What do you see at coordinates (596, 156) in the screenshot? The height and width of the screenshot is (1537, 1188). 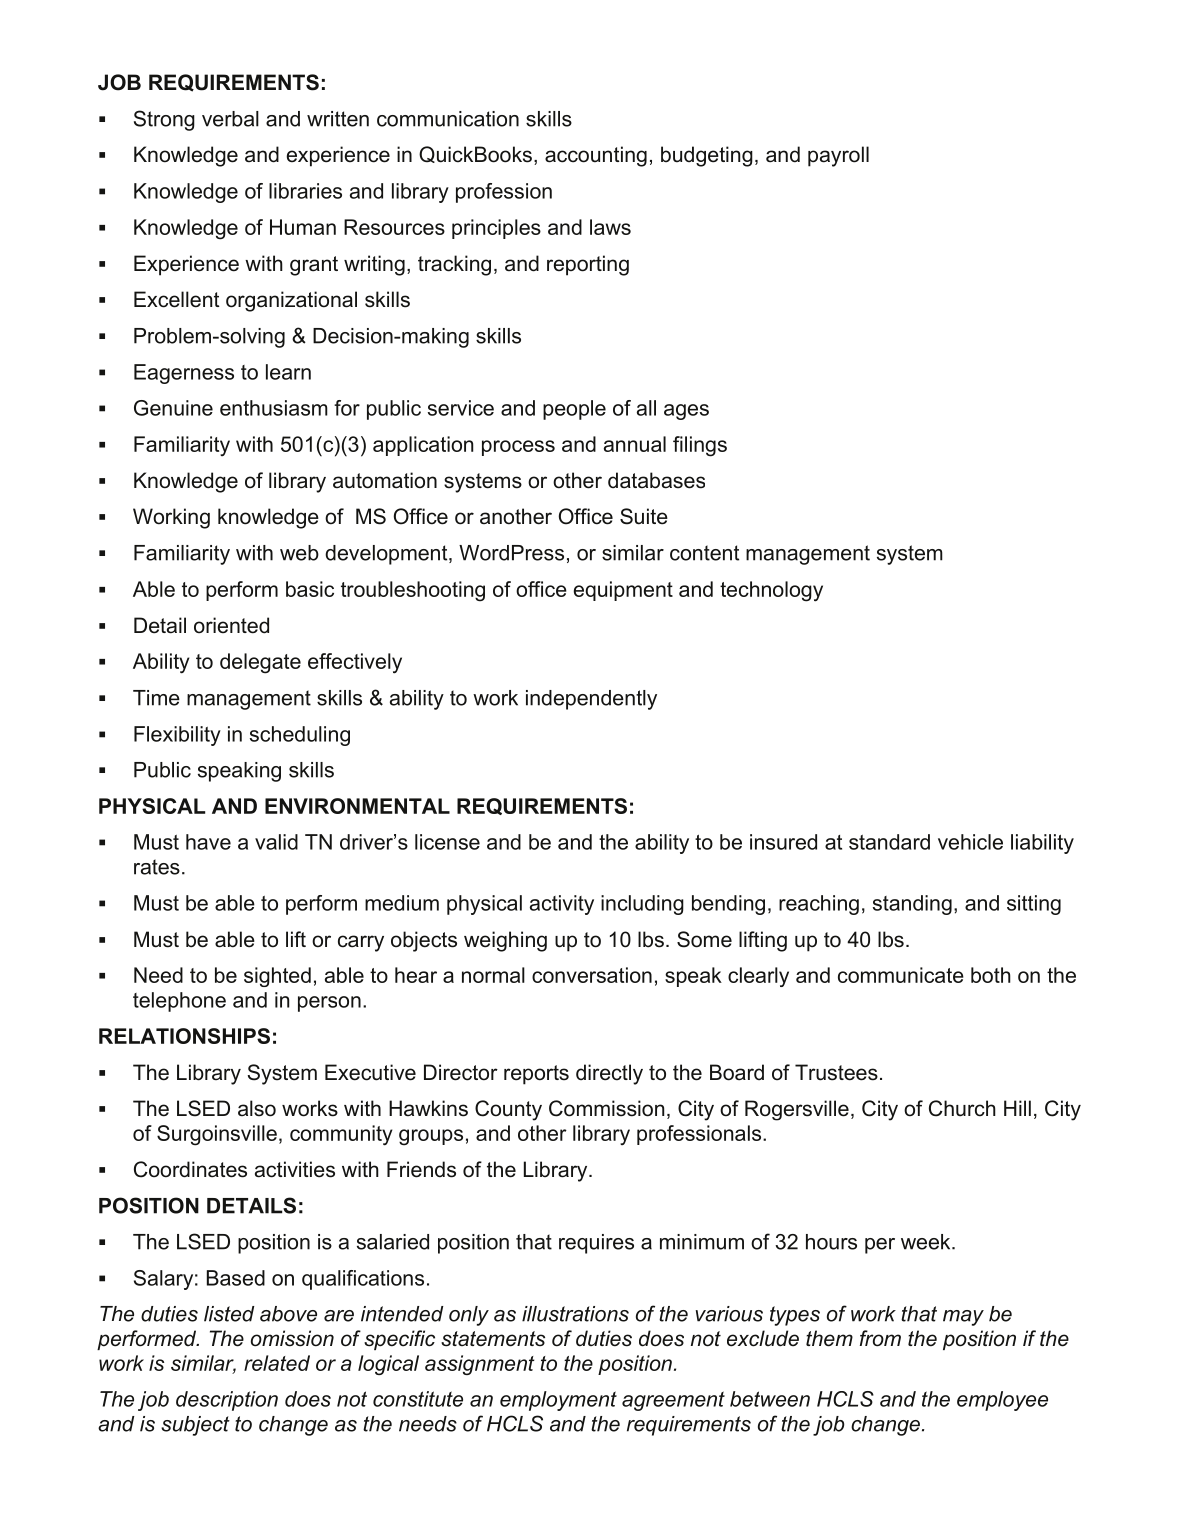 I see `accounting` at bounding box center [596, 156].
